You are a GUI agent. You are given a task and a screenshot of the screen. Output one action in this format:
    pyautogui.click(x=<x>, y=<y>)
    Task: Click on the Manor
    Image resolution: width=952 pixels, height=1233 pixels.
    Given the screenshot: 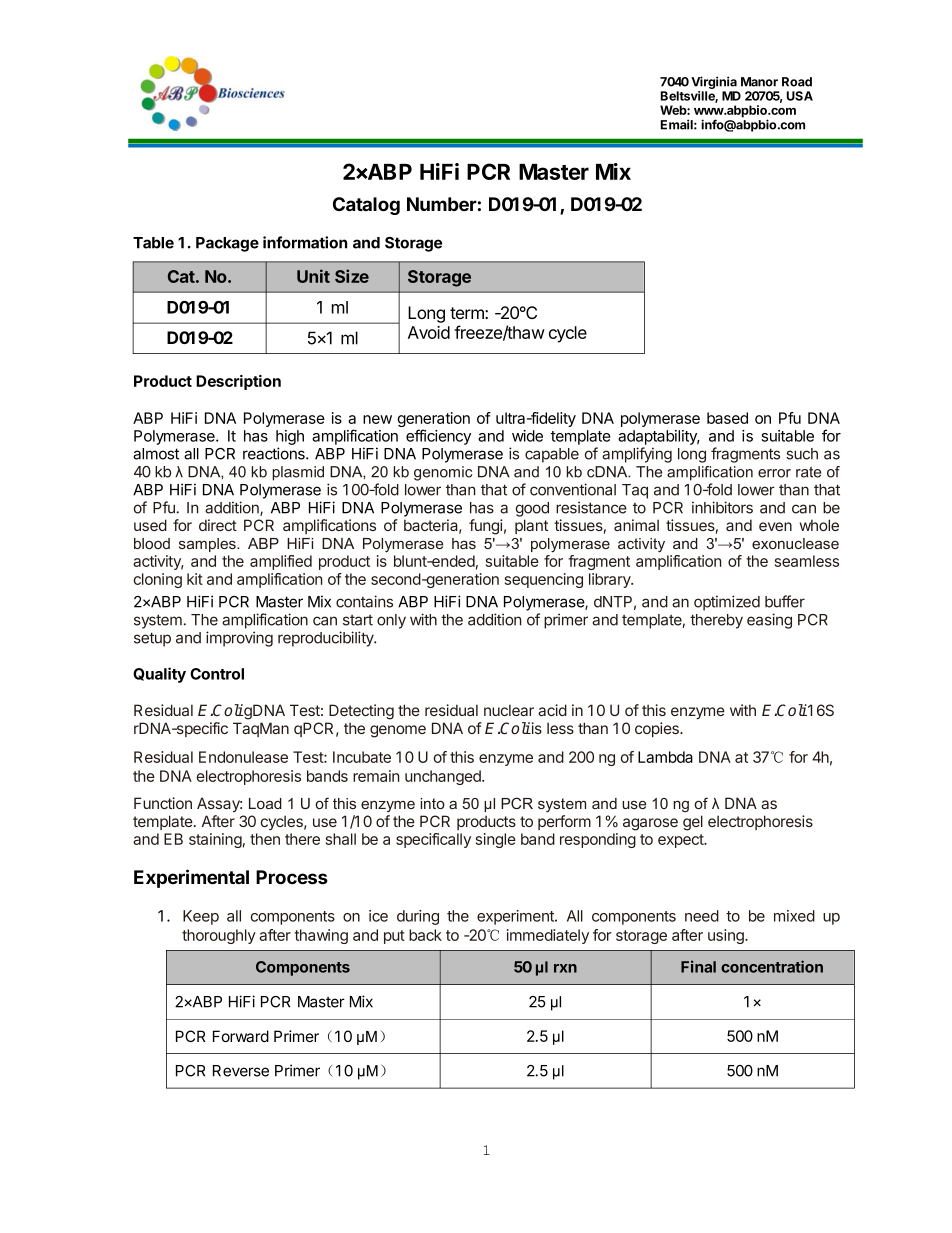 What is the action you would take?
    pyautogui.click(x=759, y=82)
